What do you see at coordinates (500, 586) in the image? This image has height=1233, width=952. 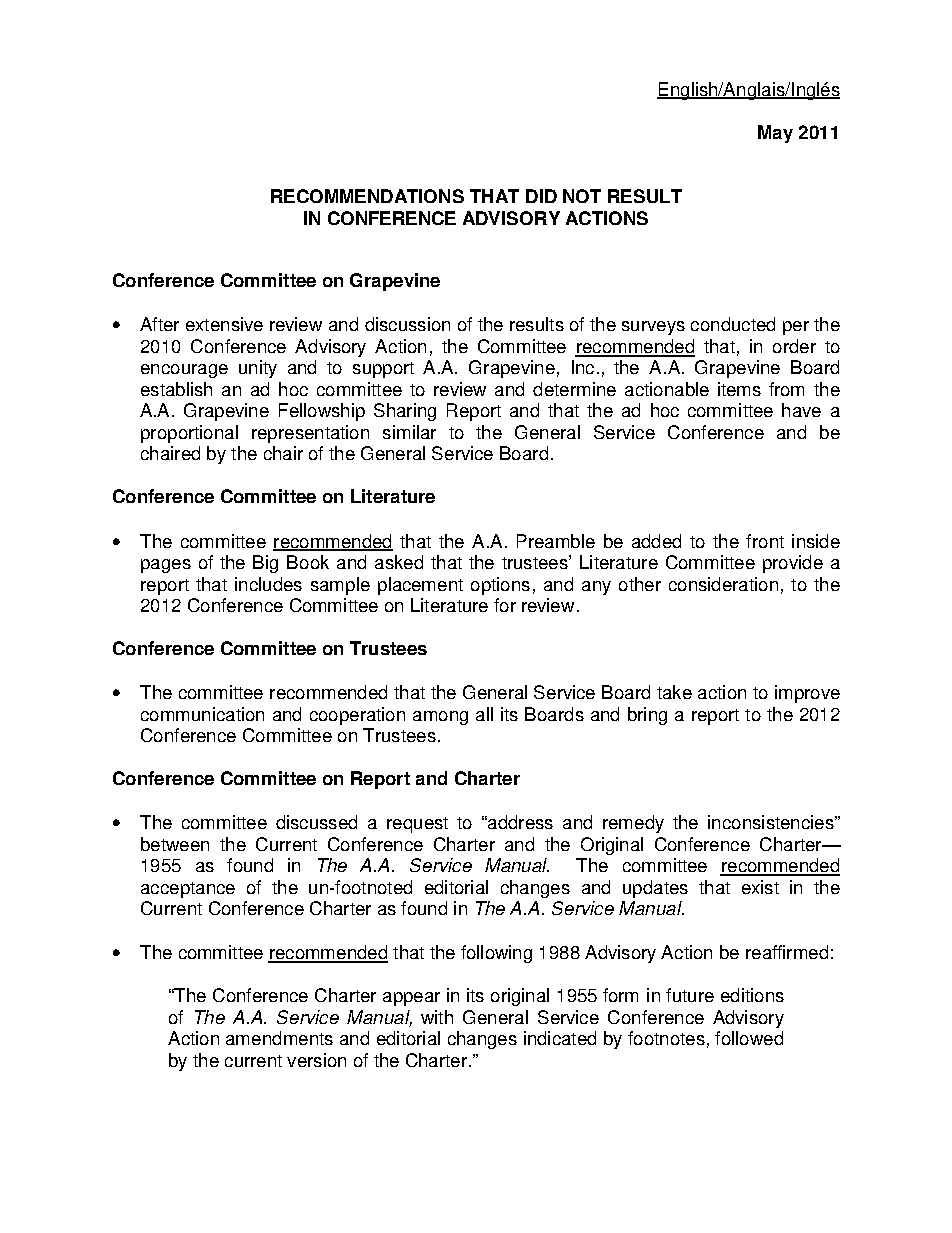 I see `options` at bounding box center [500, 586].
